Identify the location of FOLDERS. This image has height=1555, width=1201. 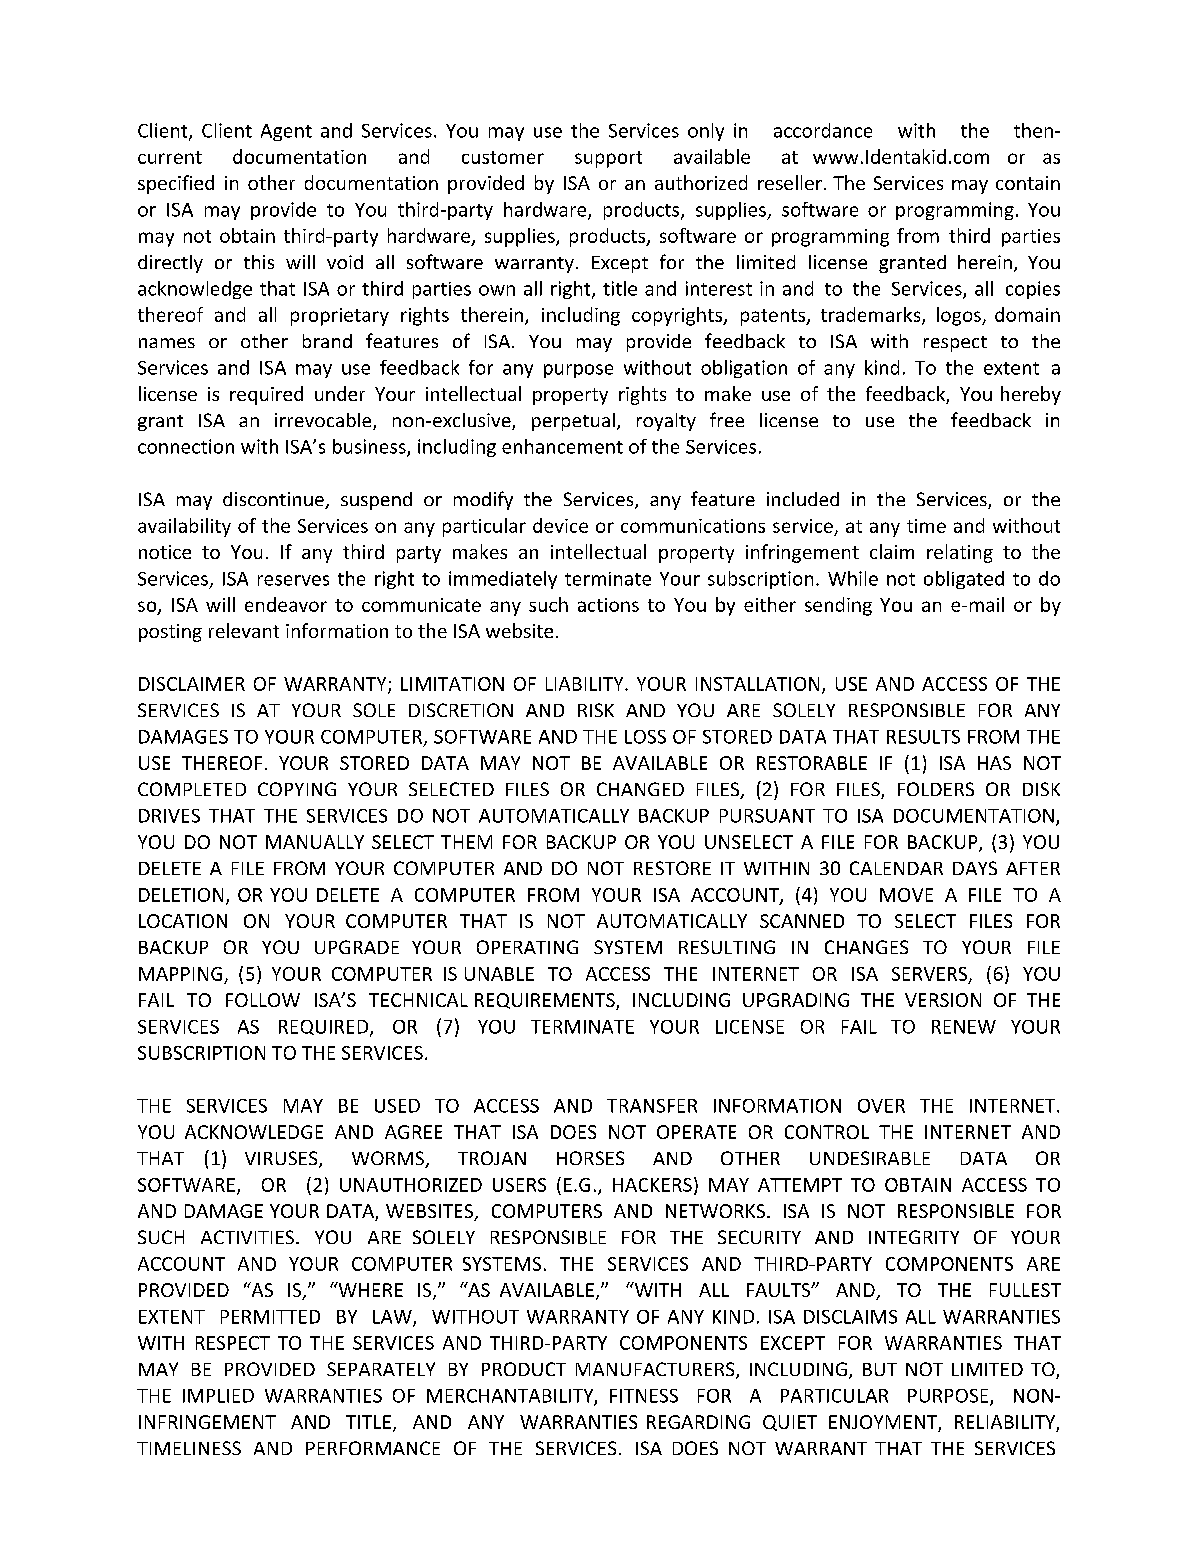
(936, 789).
